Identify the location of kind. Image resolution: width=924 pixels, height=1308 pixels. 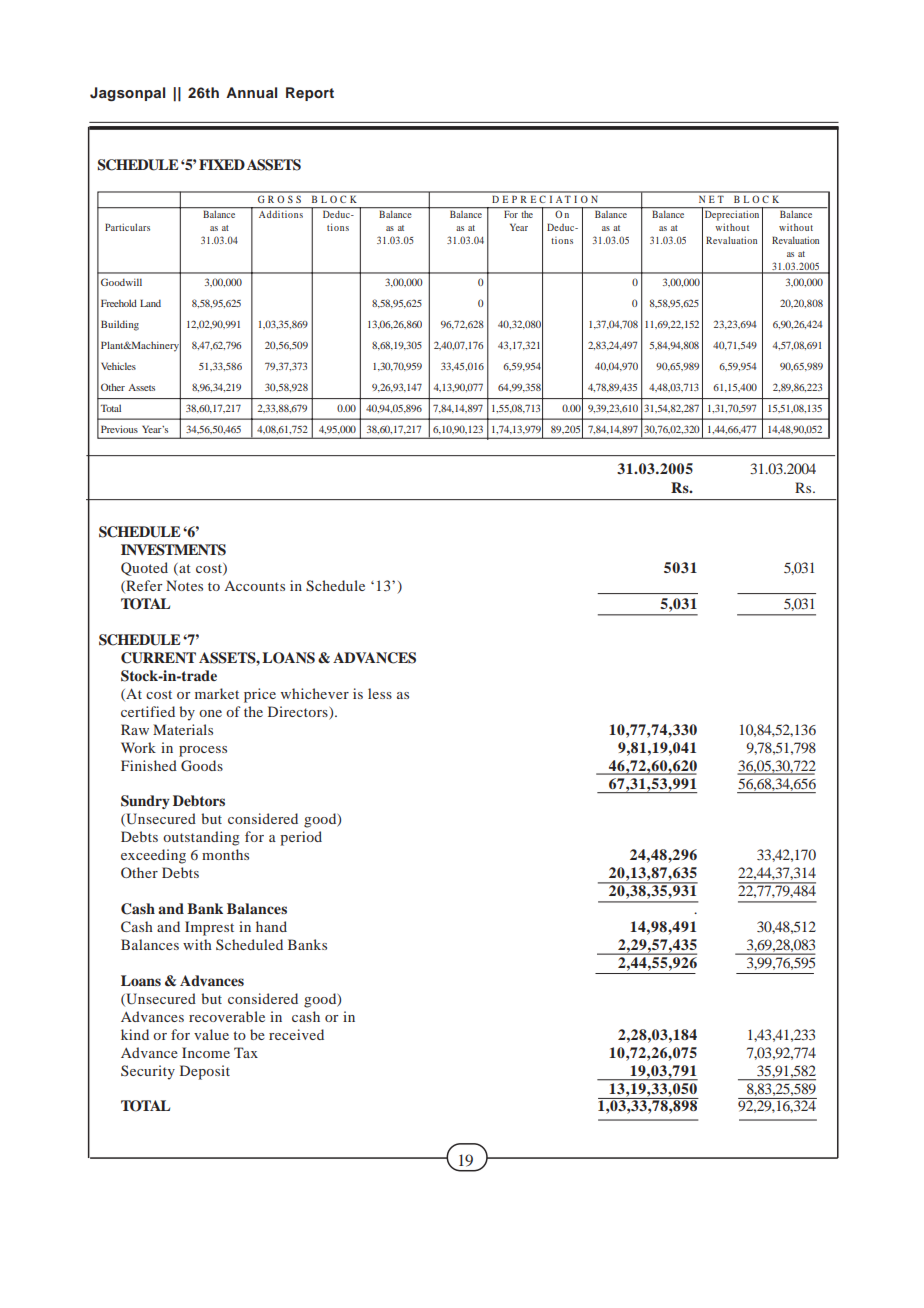
(135, 1034).
